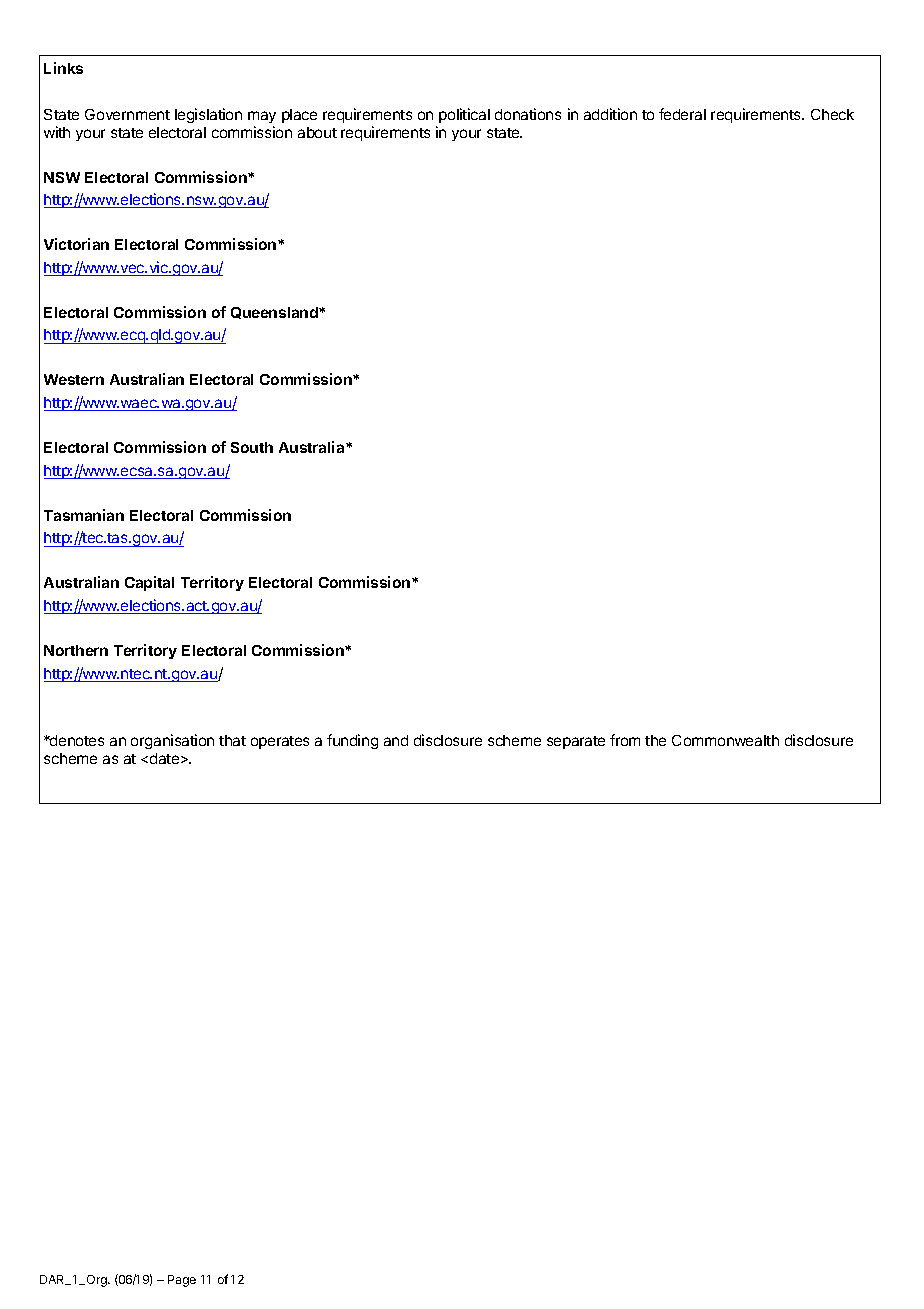  What do you see at coordinates (725, 740) in the screenshot?
I see `Commonwealth` at bounding box center [725, 740].
